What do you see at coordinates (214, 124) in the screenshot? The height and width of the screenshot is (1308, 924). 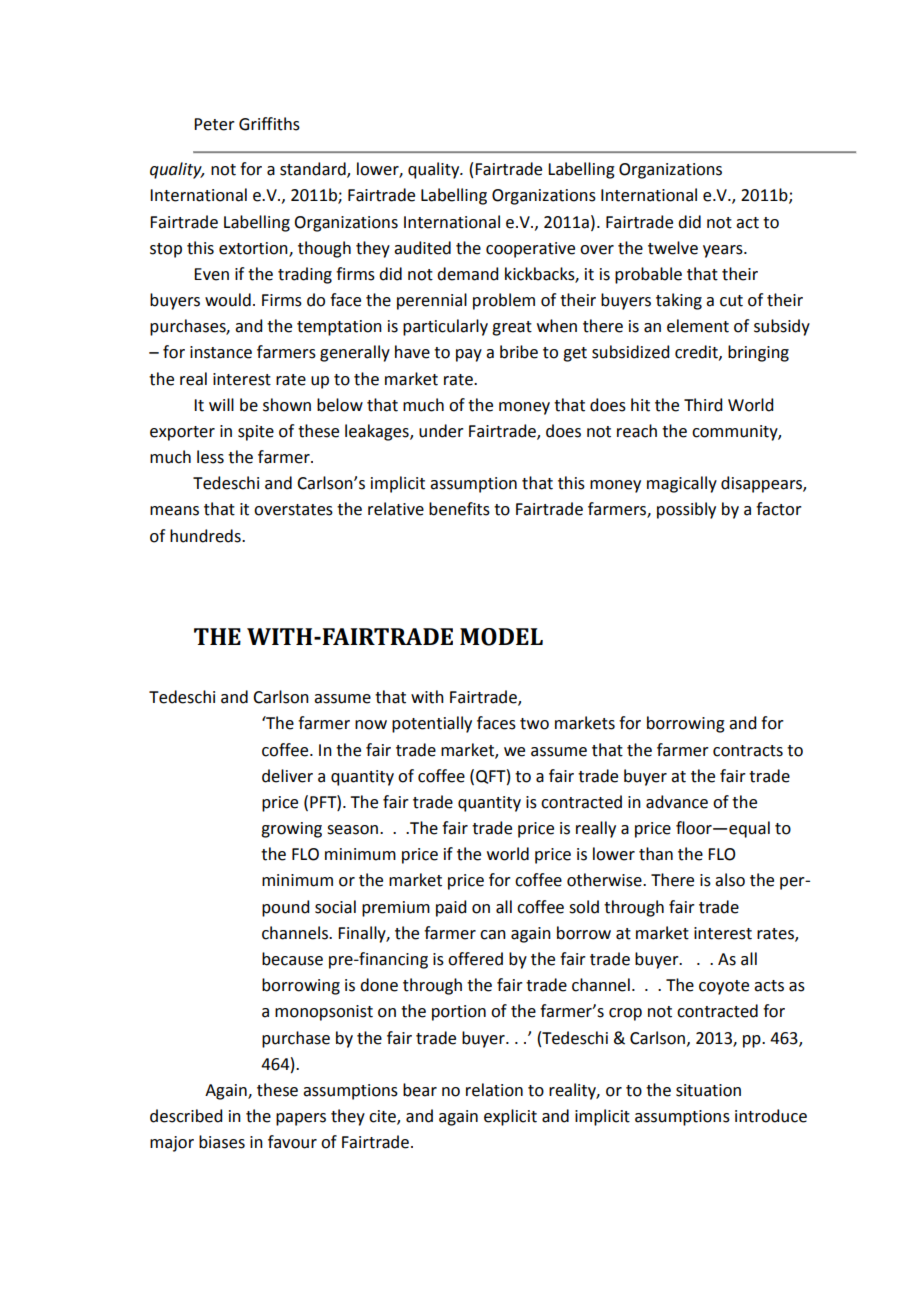 I see `Peter` at bounding box center [214, 124].
